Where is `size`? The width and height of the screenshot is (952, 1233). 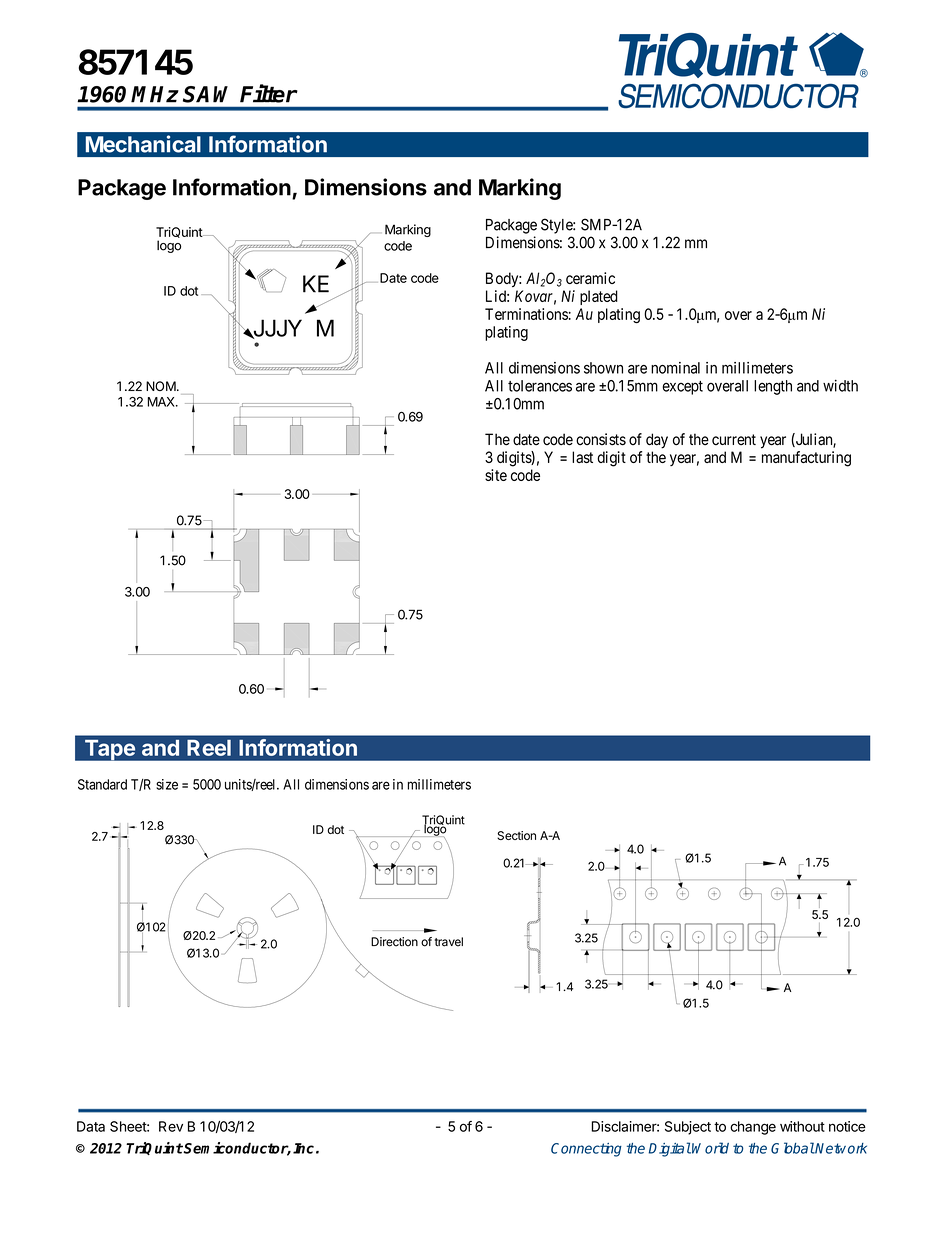 size is located at coordinates (167, 784).
